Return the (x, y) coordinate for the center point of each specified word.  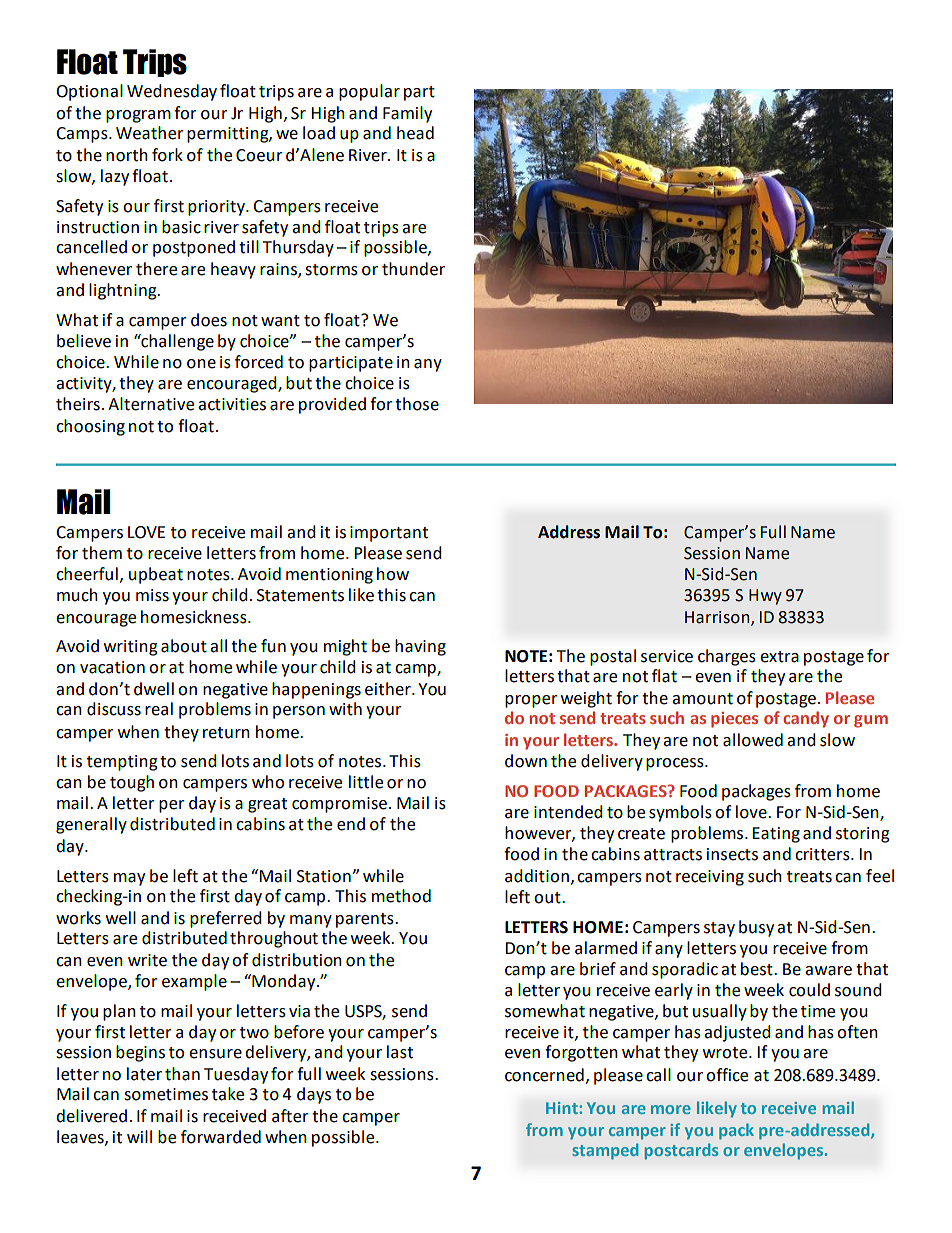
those (417, 404)
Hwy (765, 597)
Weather (150, 133)
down (526, 761)
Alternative (151, 404)
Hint (562, 1108)
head (415, 133)
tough (132, 783)
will (139, 1136)
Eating (776, 835)
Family (407, 114)
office (727, 1075)
